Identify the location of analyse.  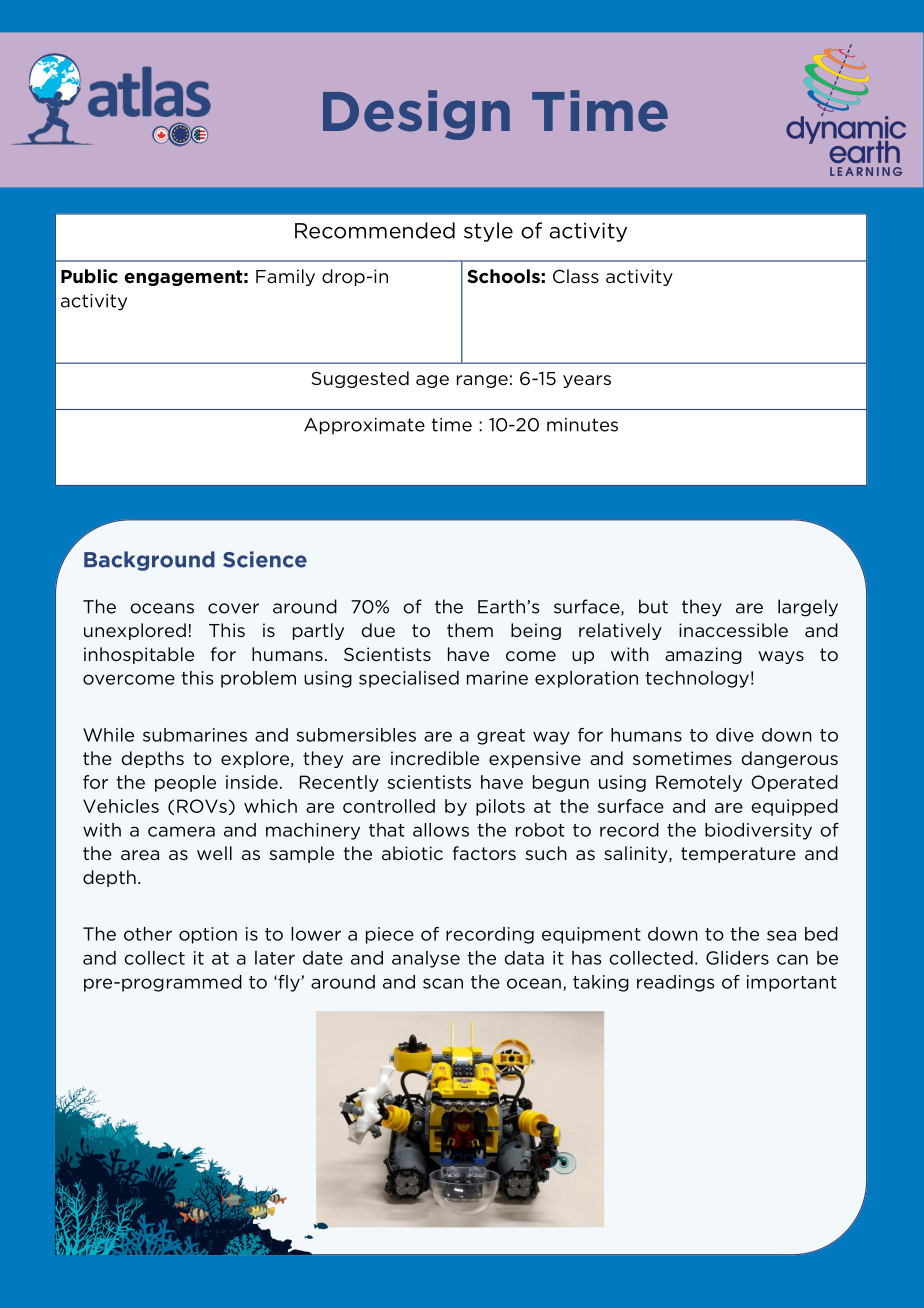
(426, 959).
